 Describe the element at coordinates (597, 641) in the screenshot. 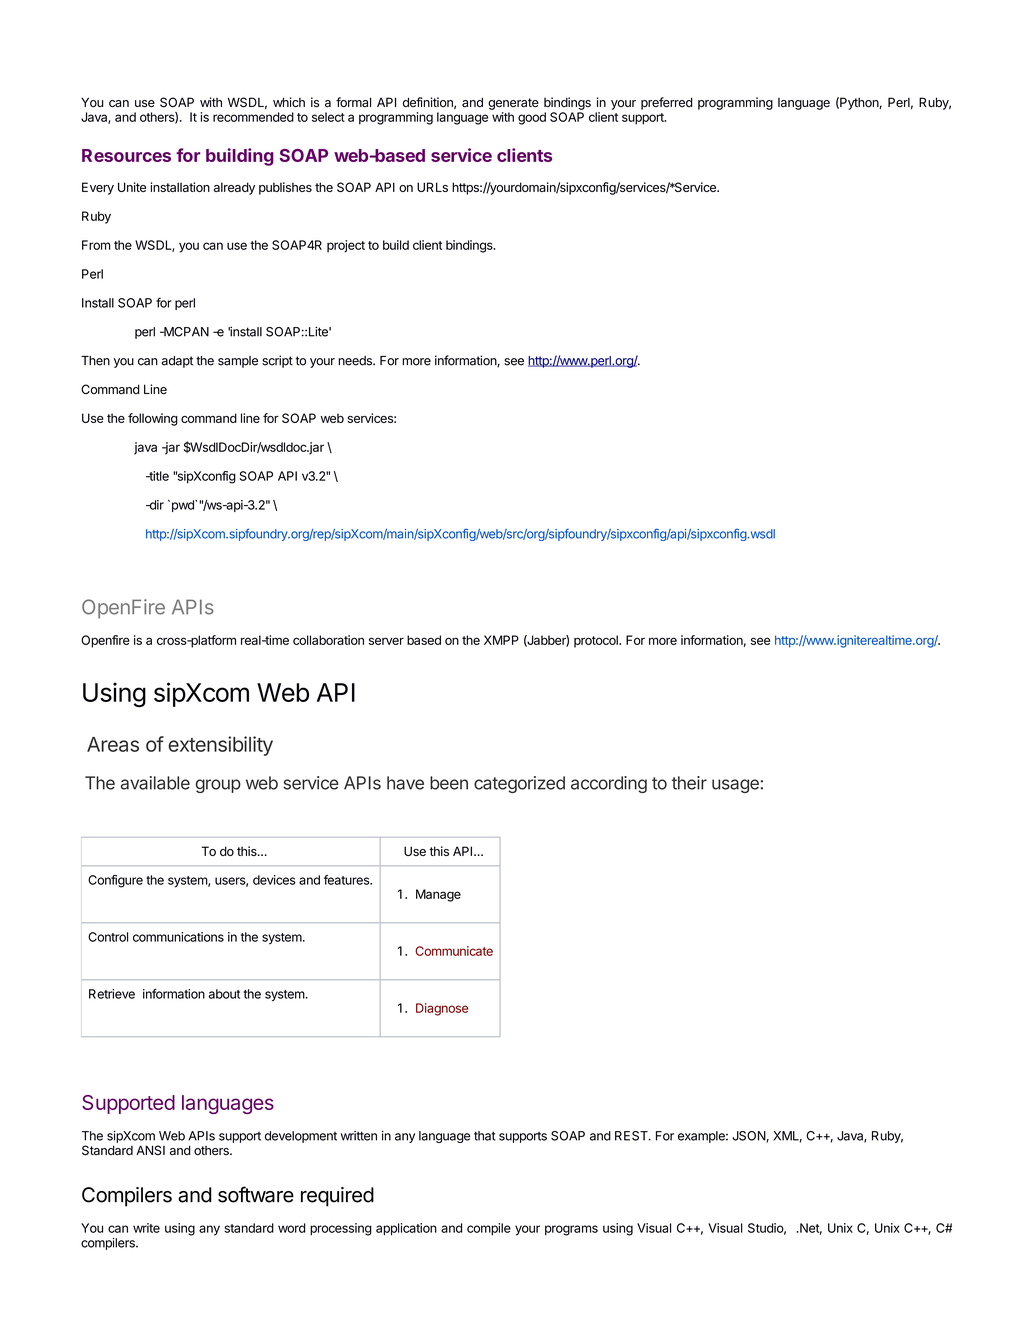

I see `protocol` at that location.
